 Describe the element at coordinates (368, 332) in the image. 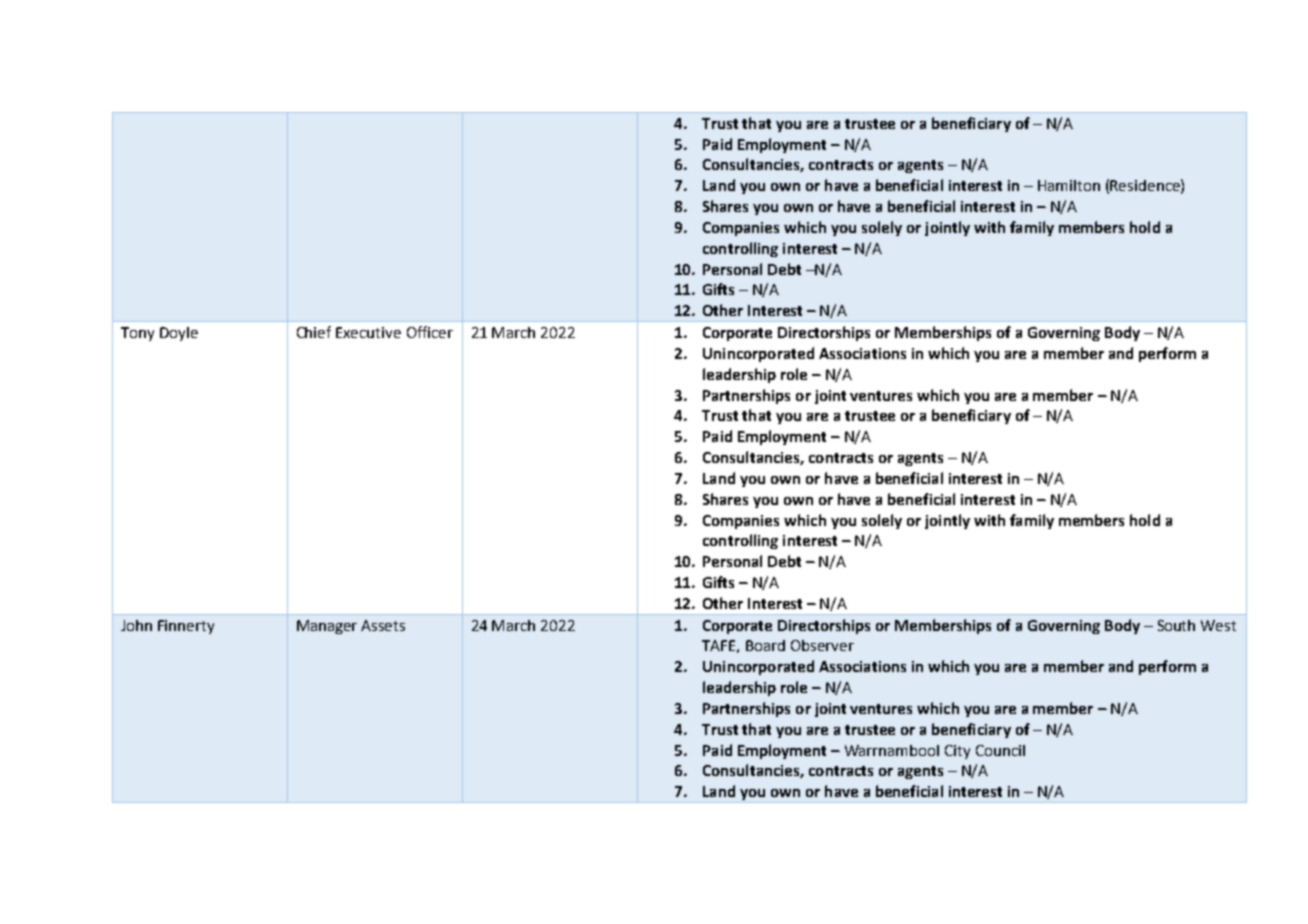

I see `Executive` at that location.
